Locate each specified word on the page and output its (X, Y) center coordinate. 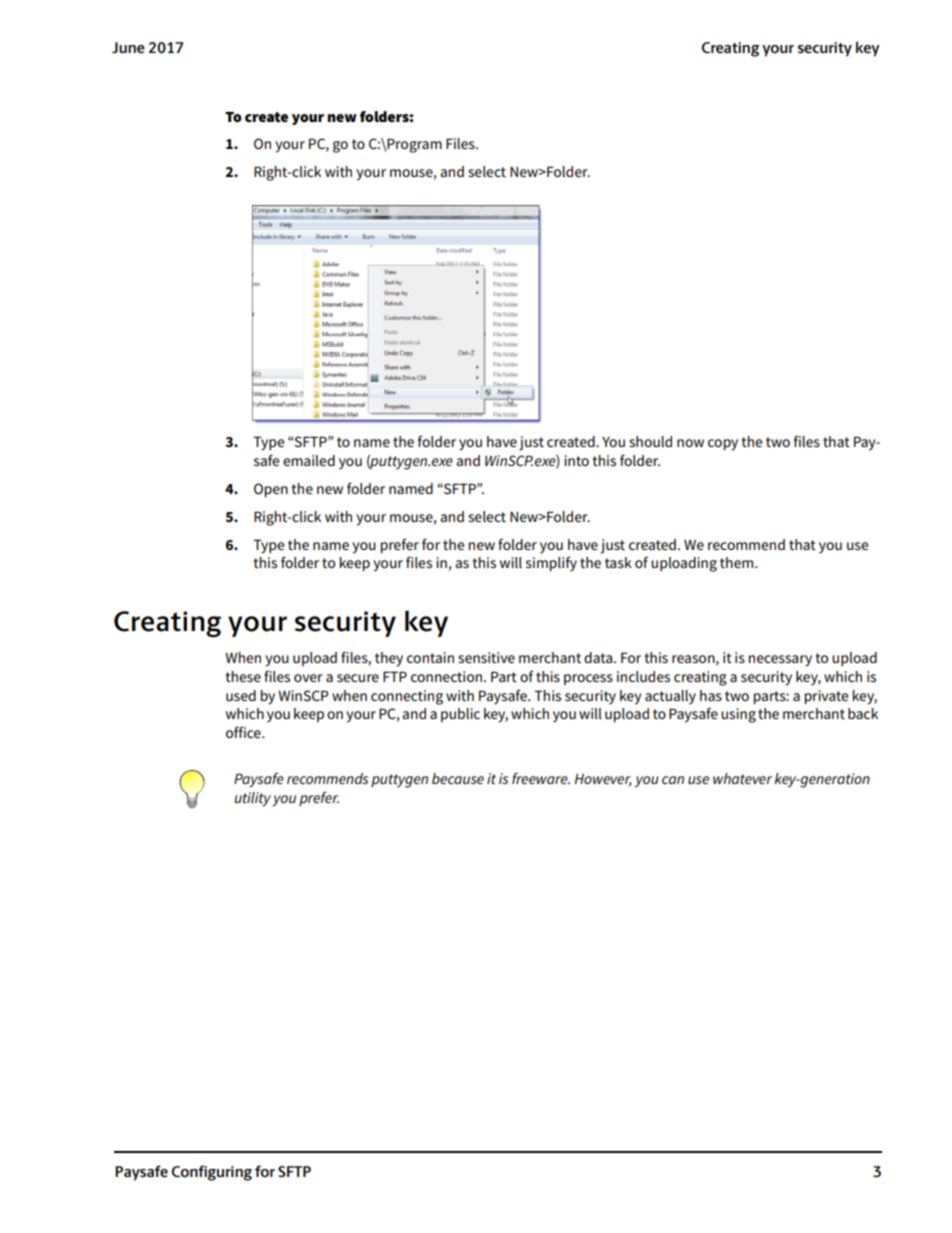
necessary (780, 661)
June (128, 47)
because (458, 778)
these (243, 676)
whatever (742, 778)
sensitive (486, 657)
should (650, 441)
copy (723, 445)
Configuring (212, 1173)
